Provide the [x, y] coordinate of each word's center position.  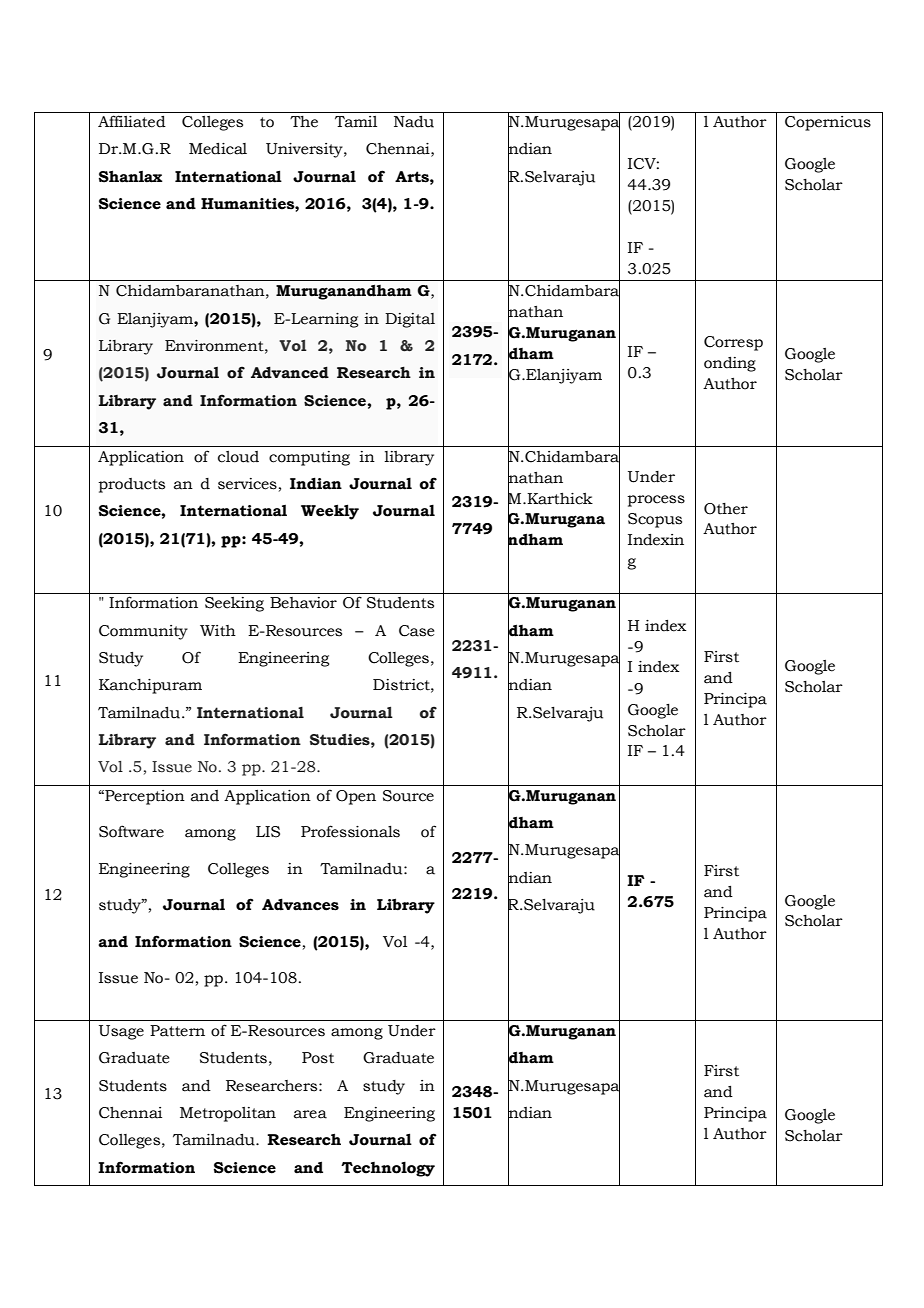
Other [726, 509]
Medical [218, 149]
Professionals [350, 831]
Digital [410, 320]
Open [356, 797]
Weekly [330, 512]
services [247, 484]
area [310, 1114]
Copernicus [828, 123]
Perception [144, 797]
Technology [388, 1169]
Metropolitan [228, 1114]
